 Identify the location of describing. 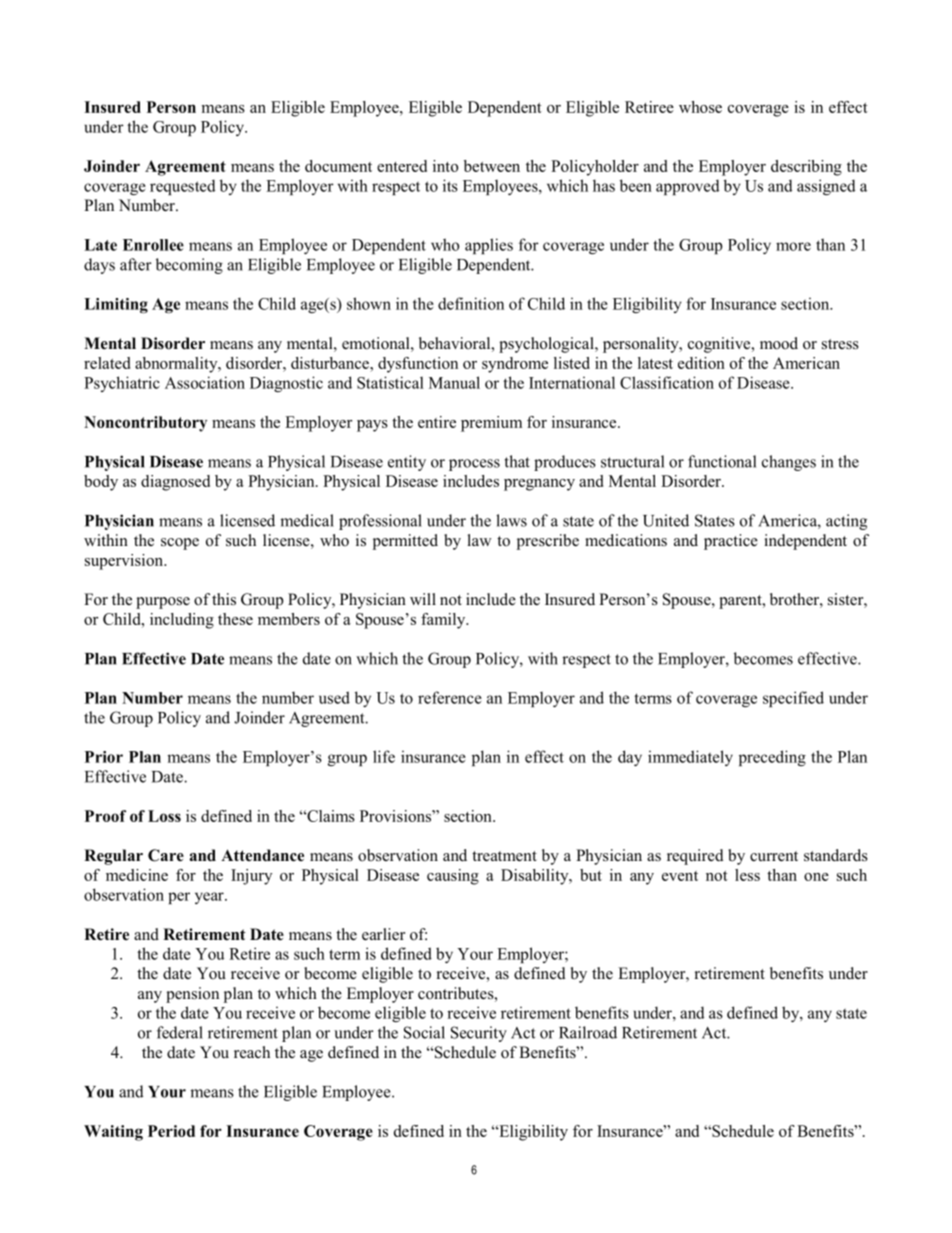
(806, 168).
